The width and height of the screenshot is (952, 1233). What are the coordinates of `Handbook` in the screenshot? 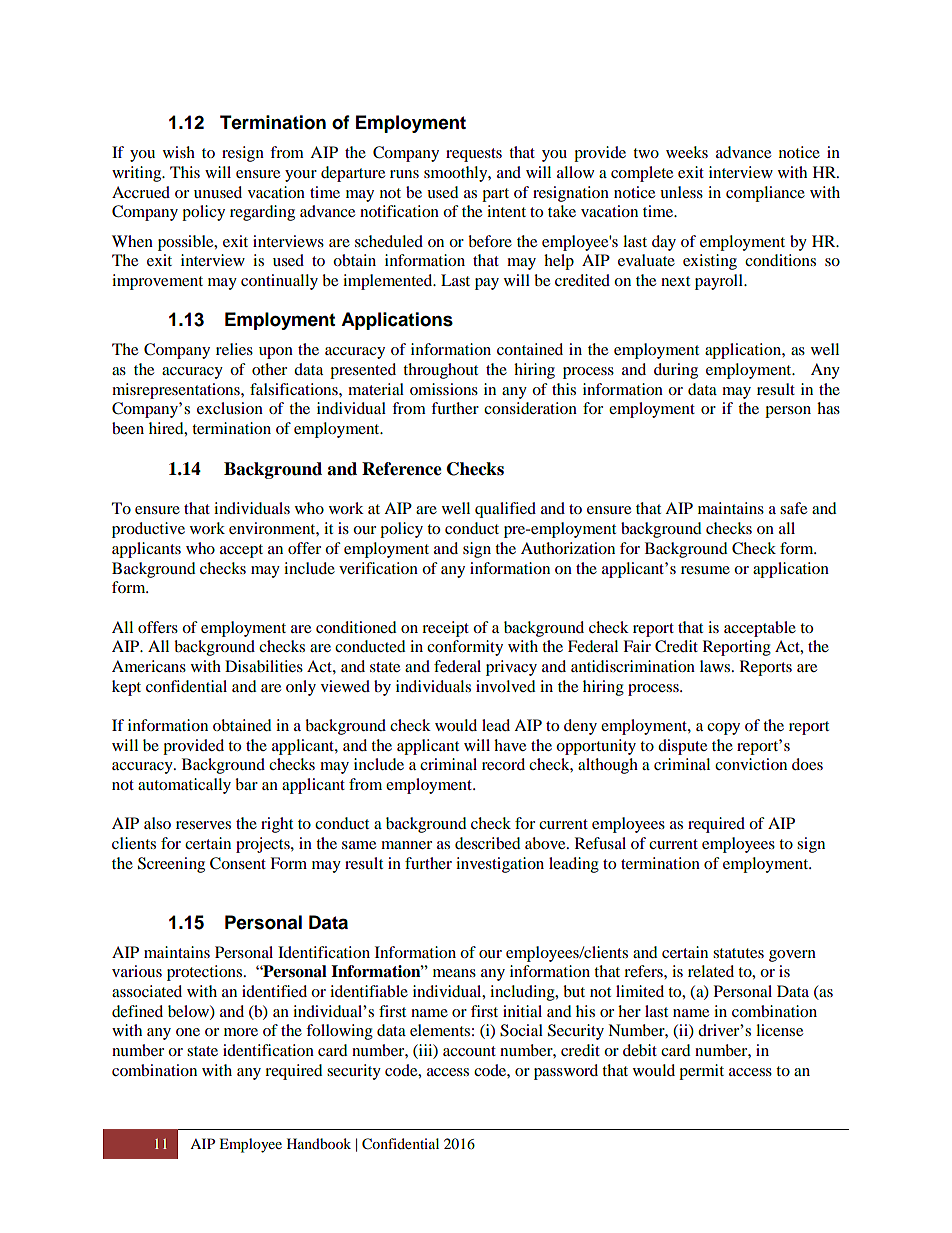 It's located at (319, 1143).
